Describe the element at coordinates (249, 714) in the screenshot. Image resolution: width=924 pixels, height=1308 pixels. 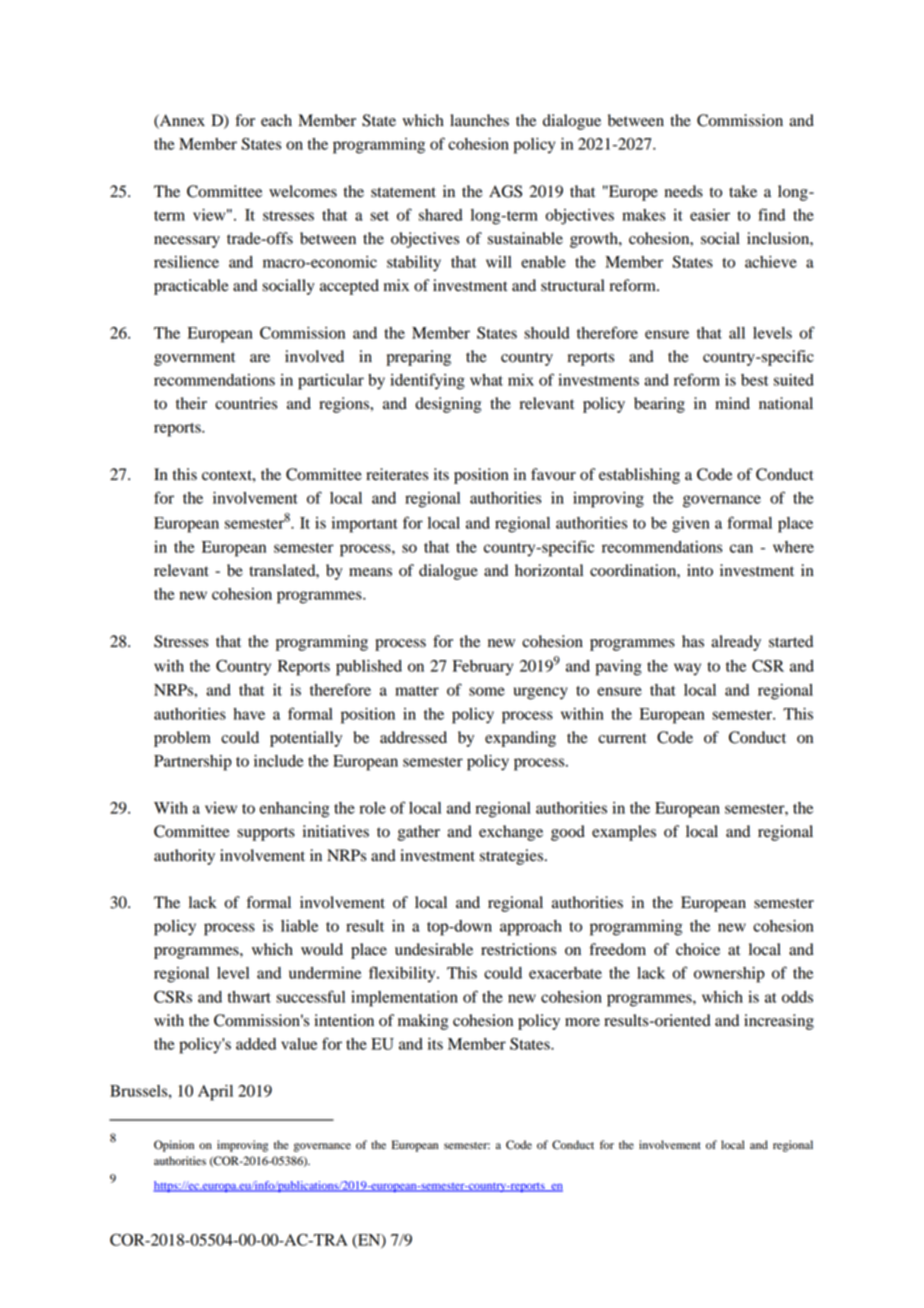
I see `have` at that location.
